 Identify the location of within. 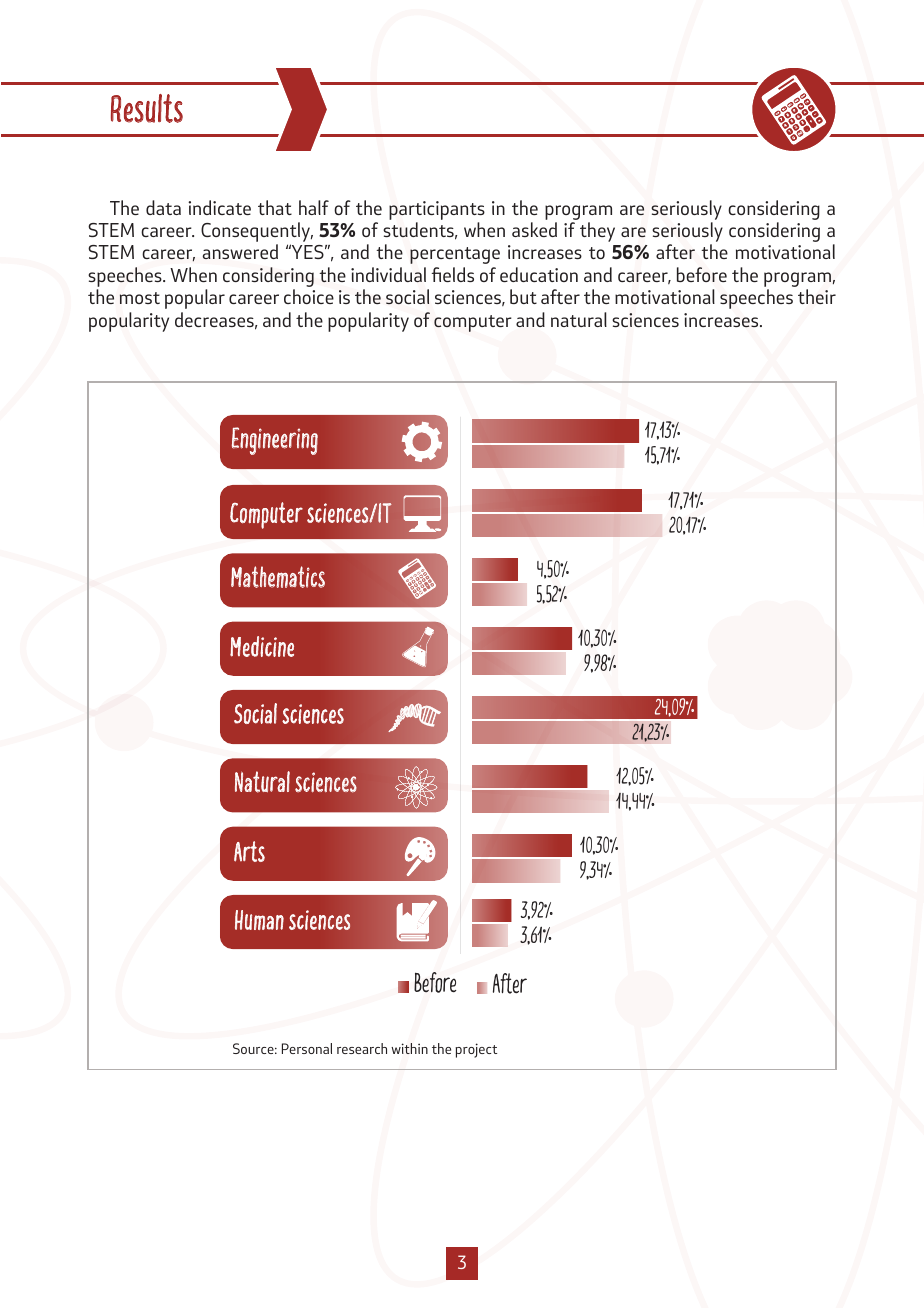
(409, 1048).
